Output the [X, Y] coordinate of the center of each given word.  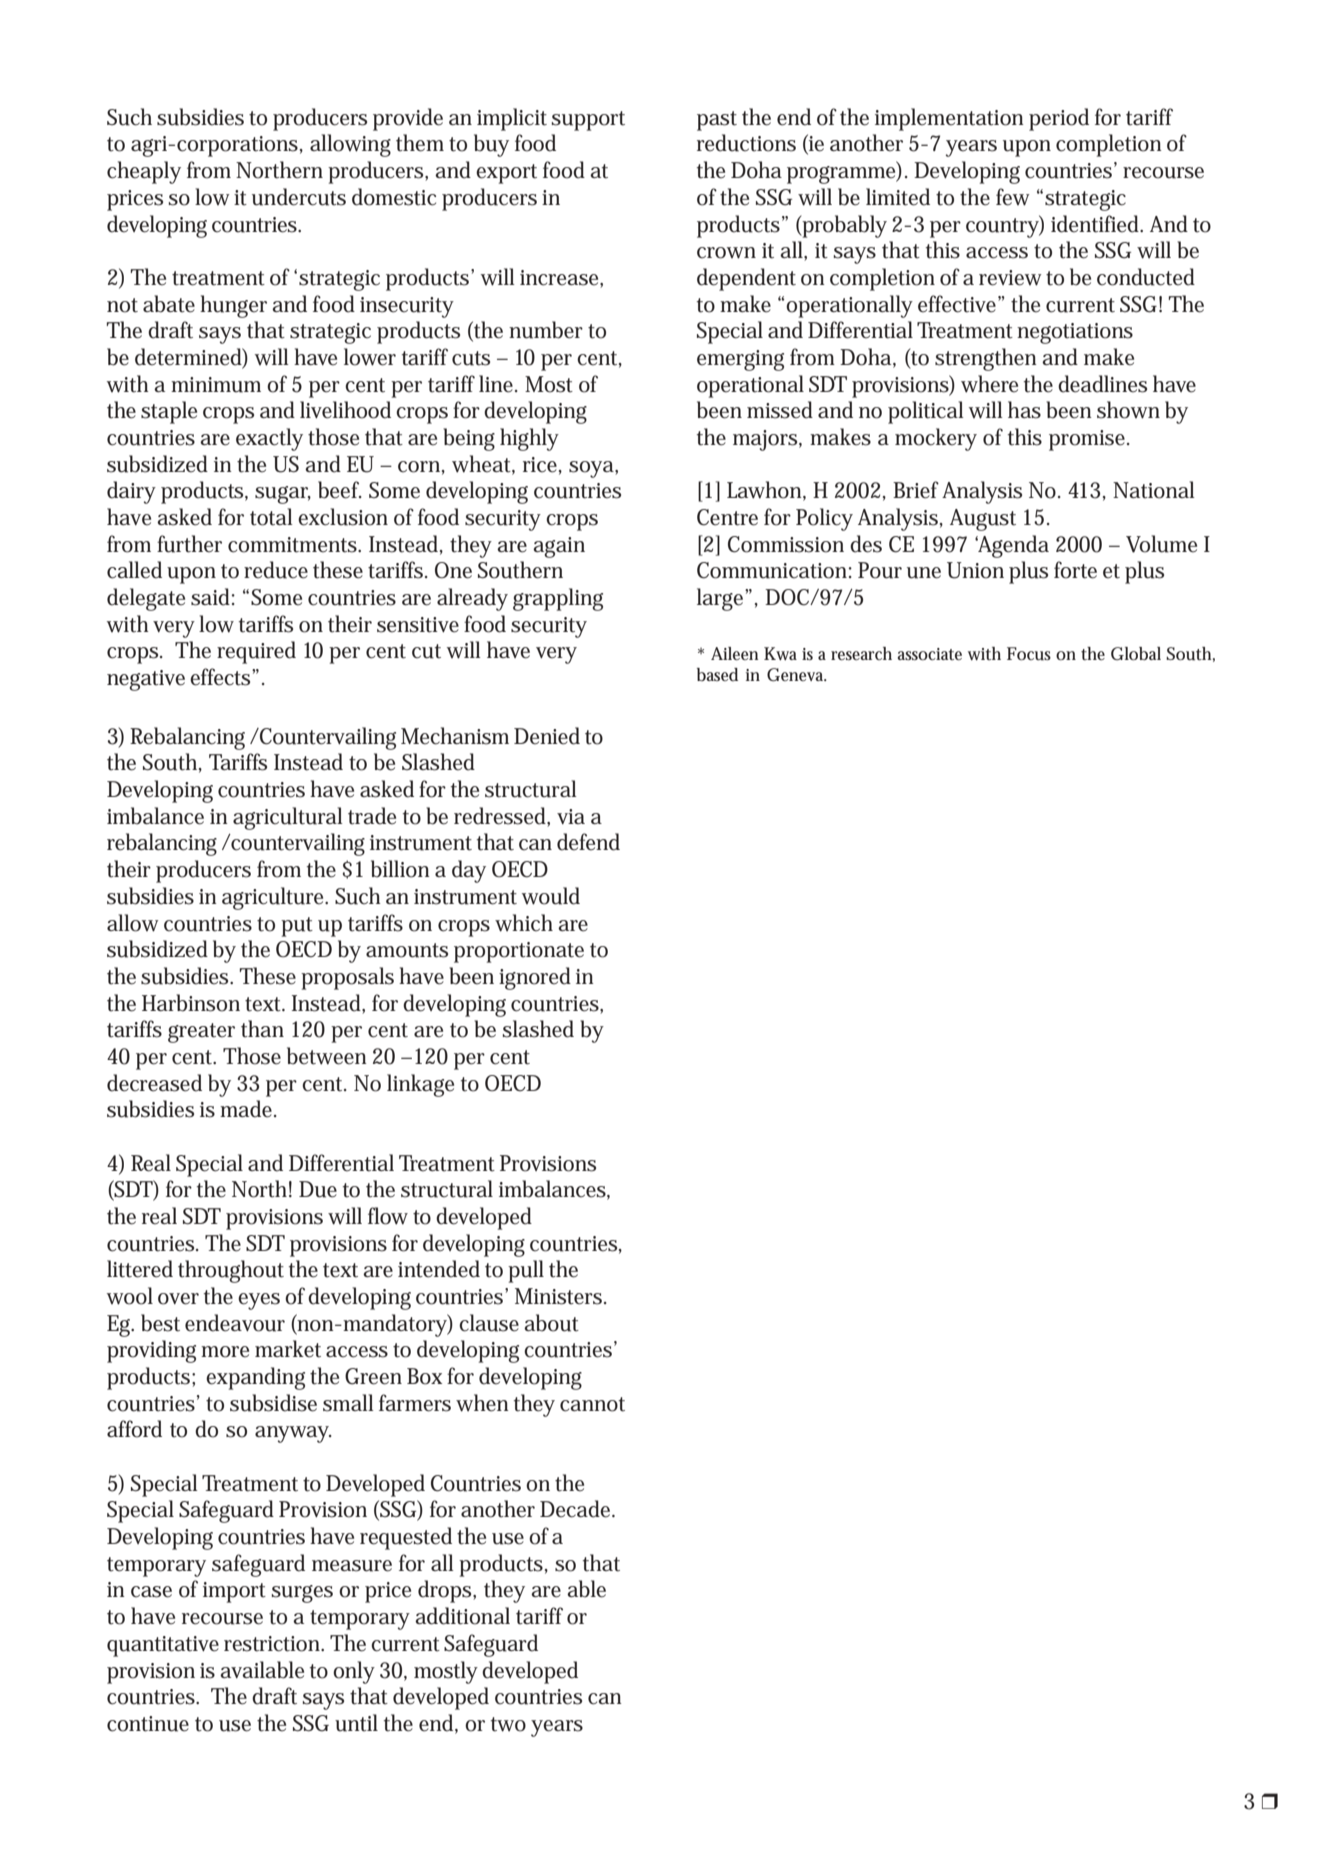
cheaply [144, 172]
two [508, 1724]
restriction [274, 1644]
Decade [577, 1509]
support [588, 121]
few [1012, 197]
